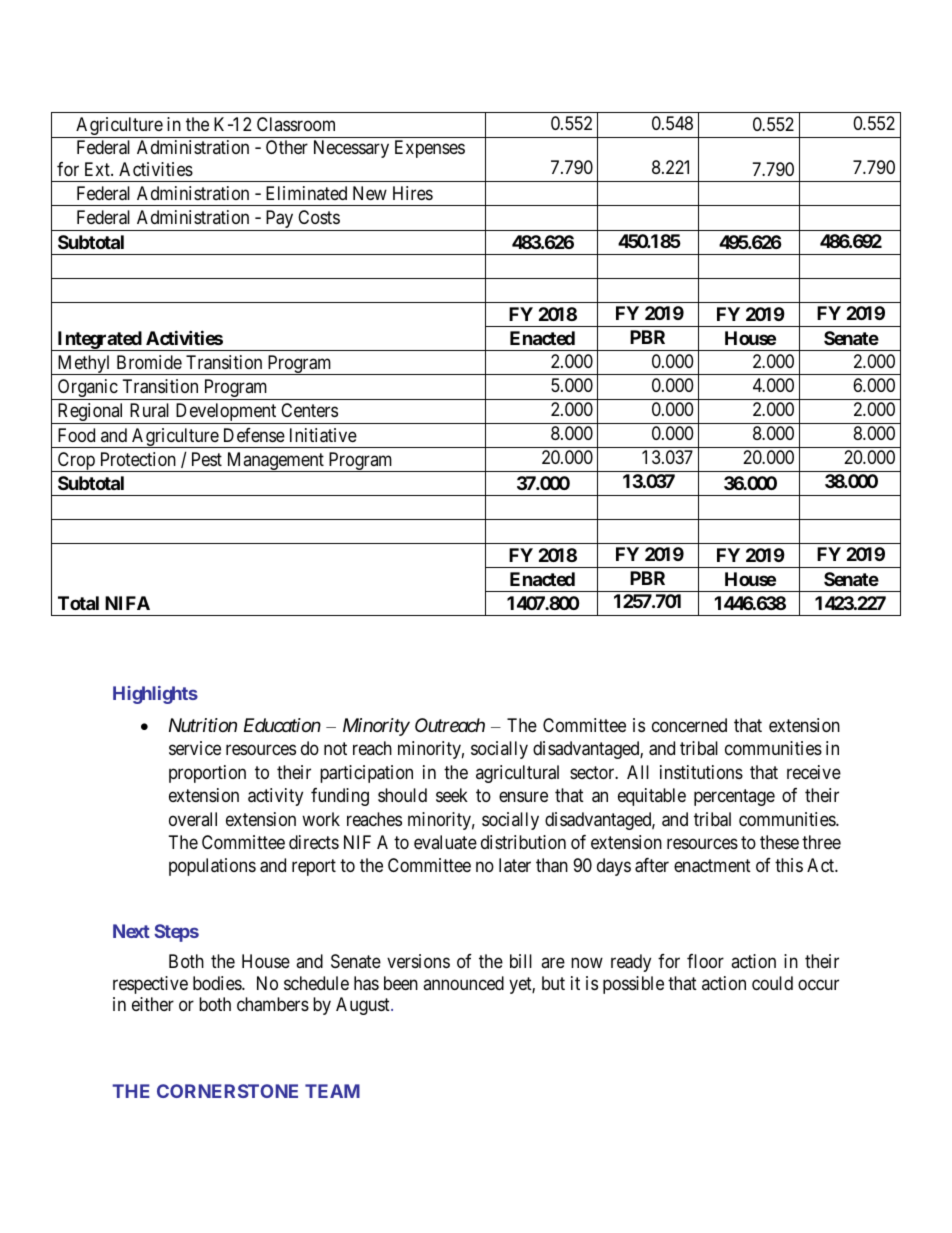  I want to click on Initiative, so click(323, 435).
